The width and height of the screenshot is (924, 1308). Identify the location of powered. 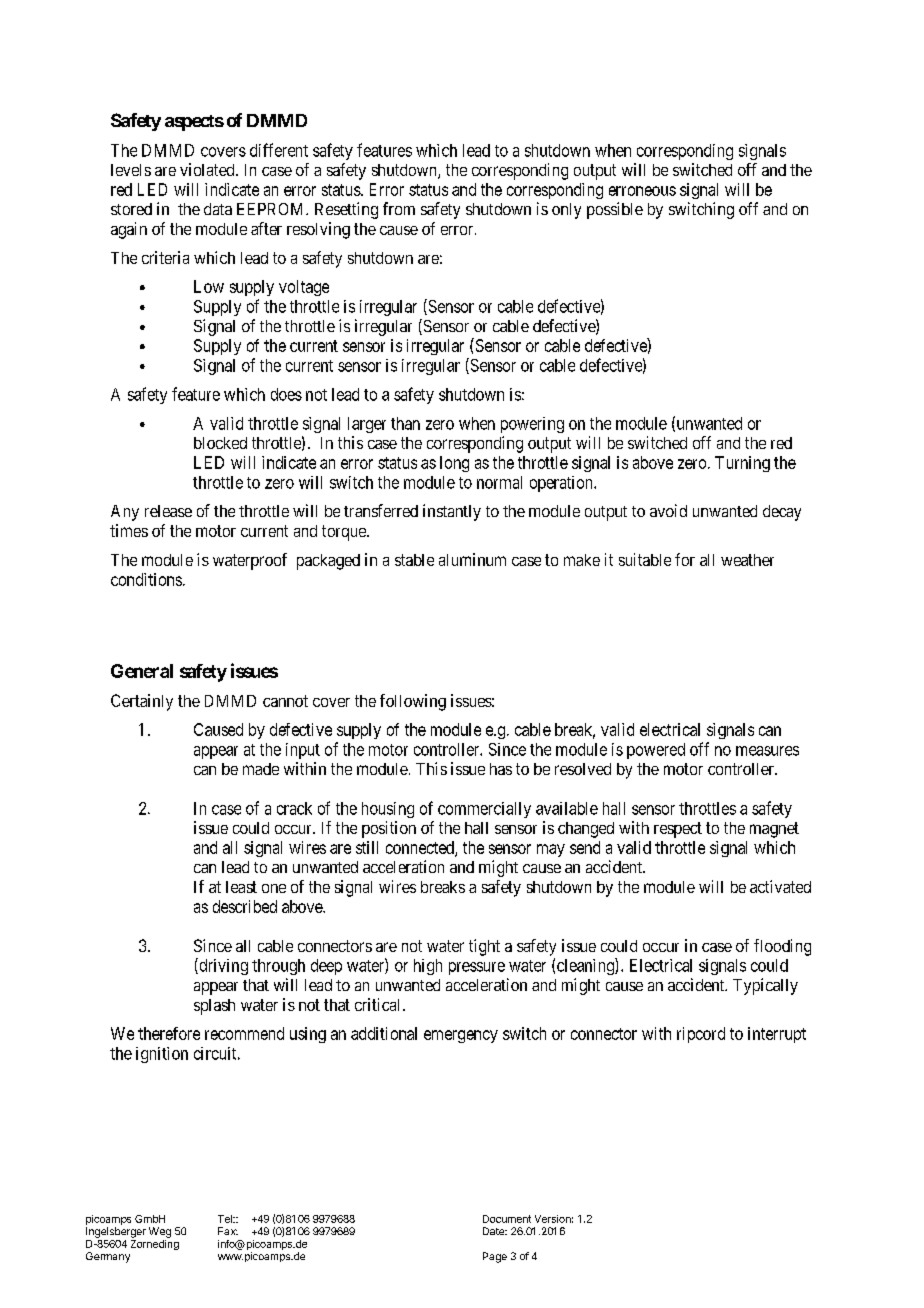
(656, 751).
